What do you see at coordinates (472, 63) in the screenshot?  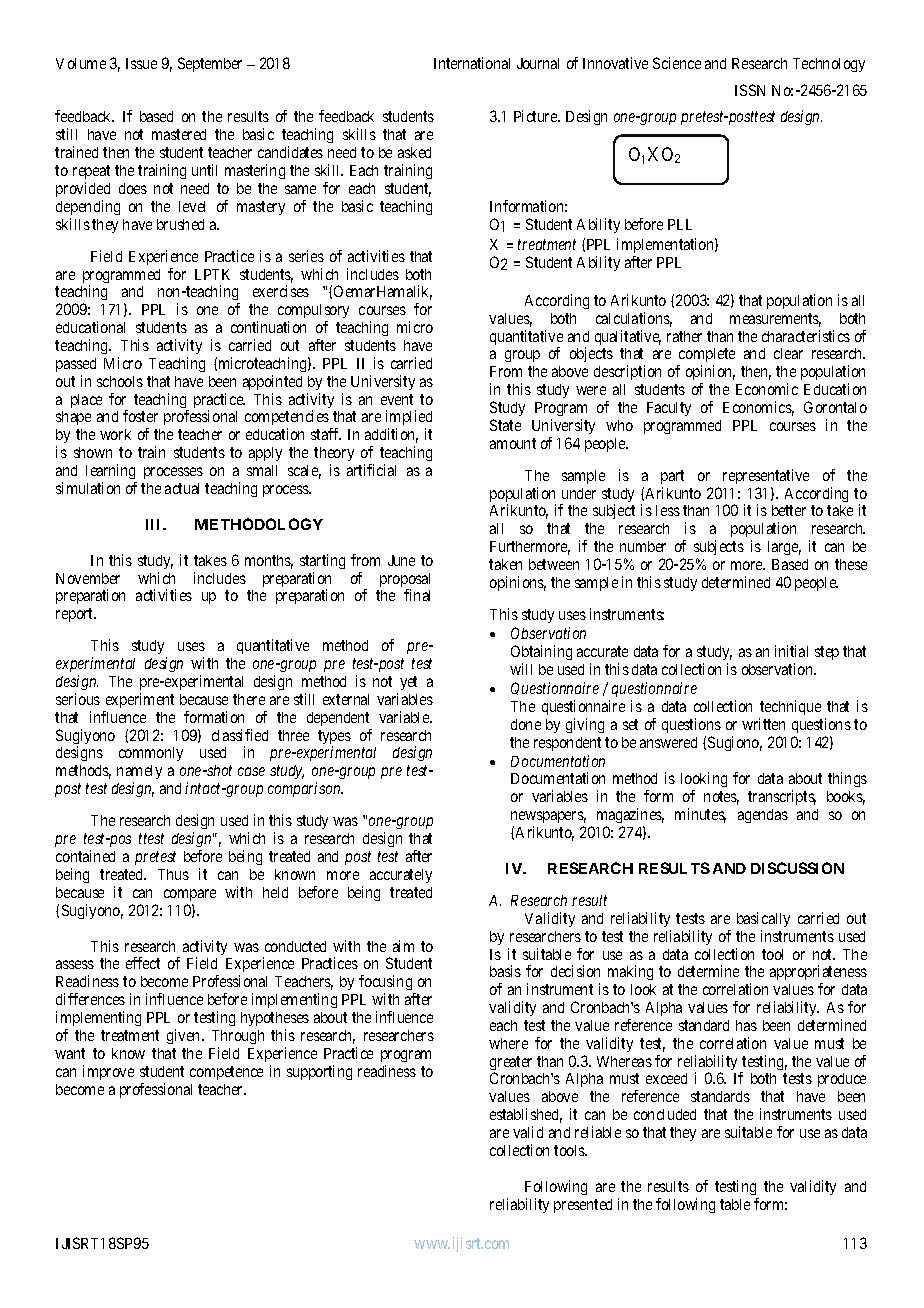 I see `International` at bounding box center [472, 63].
